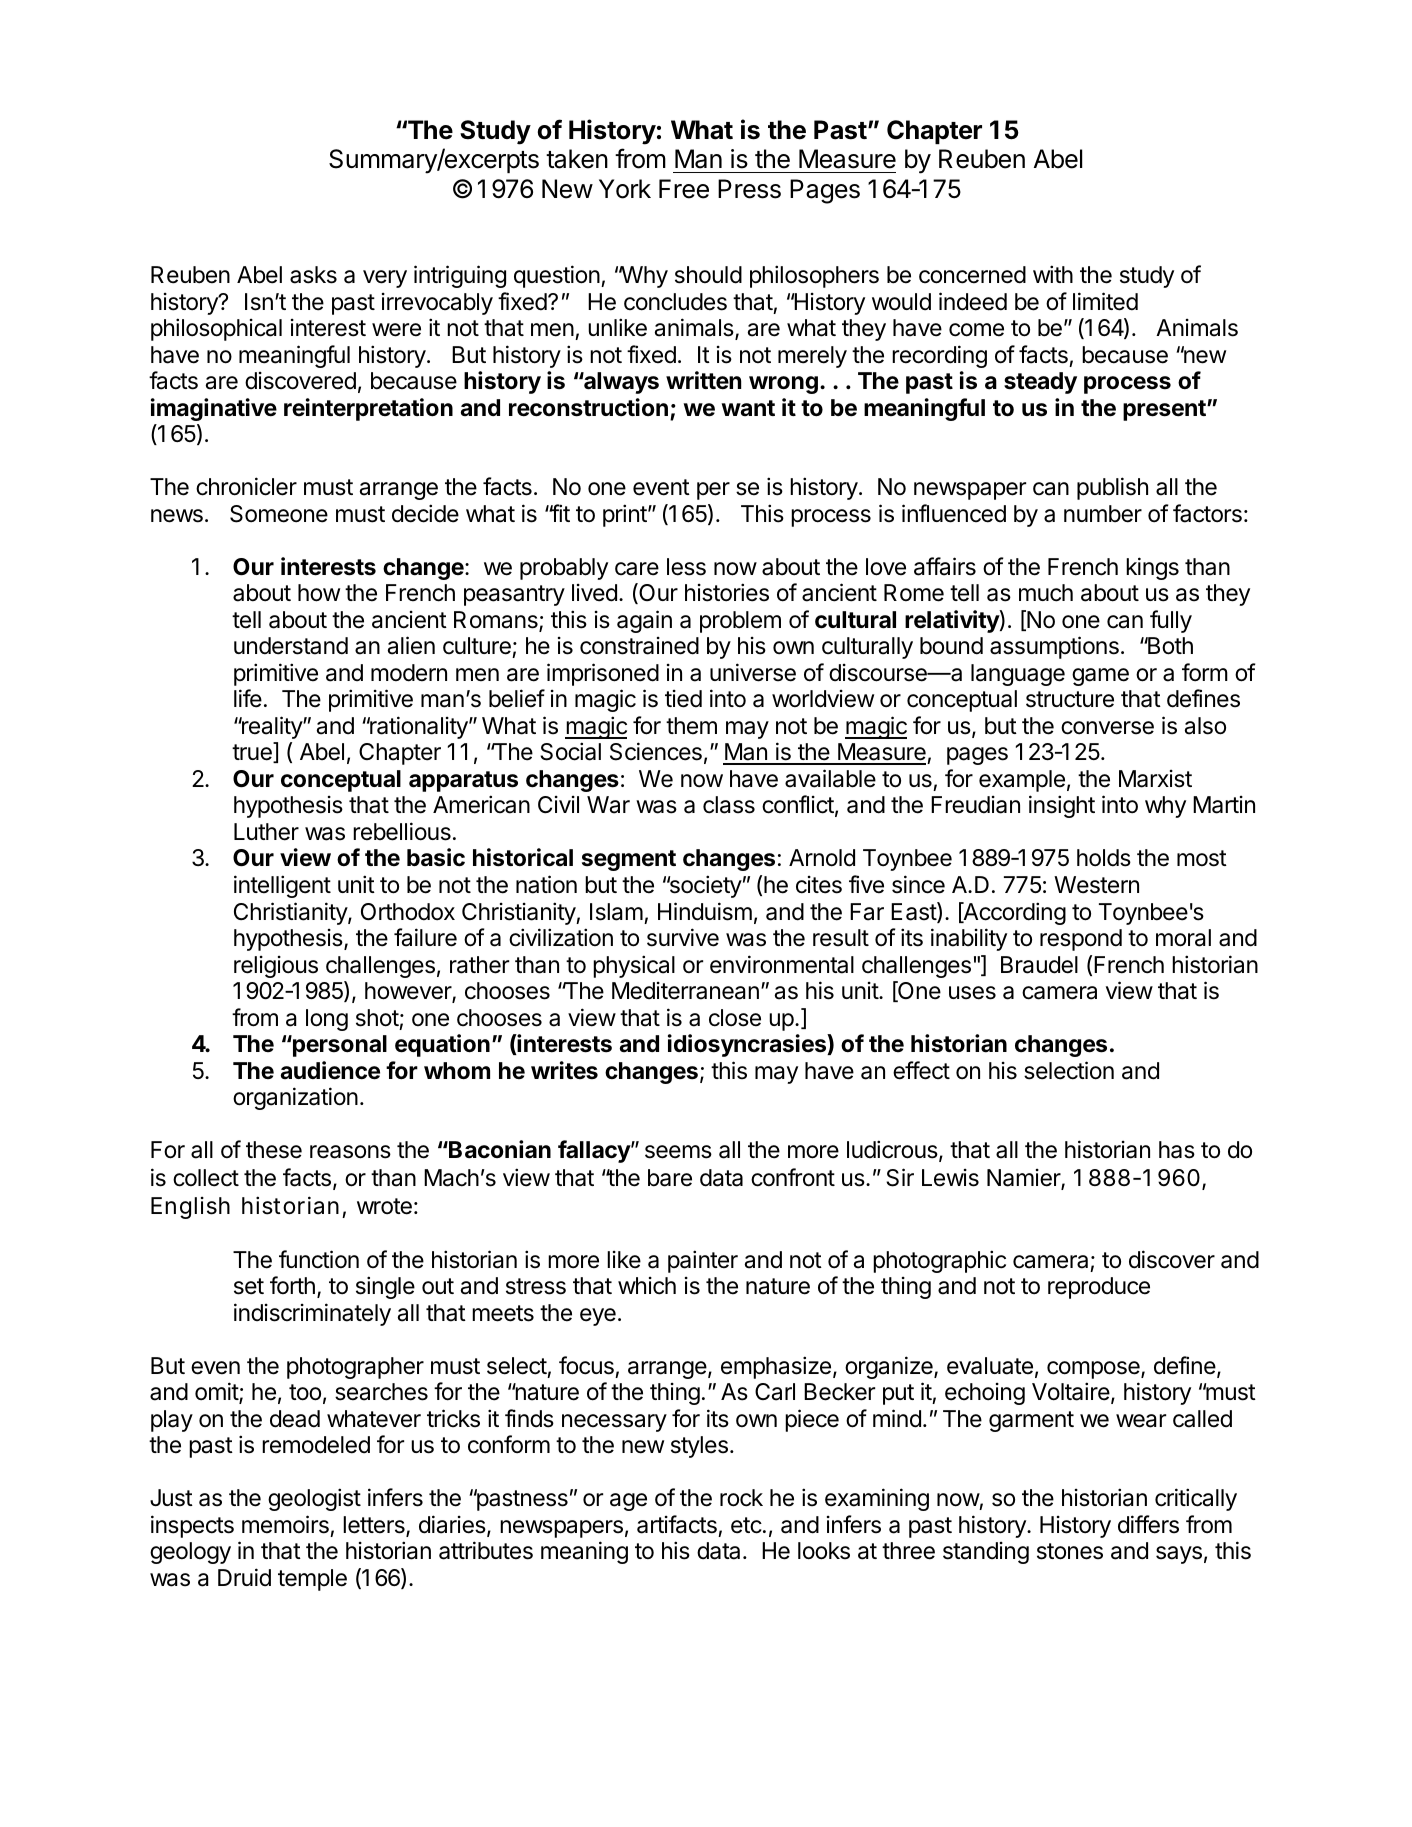 The height and width of the screenshot is (1827, 1412). I want to click on want, so click(748, 408).
